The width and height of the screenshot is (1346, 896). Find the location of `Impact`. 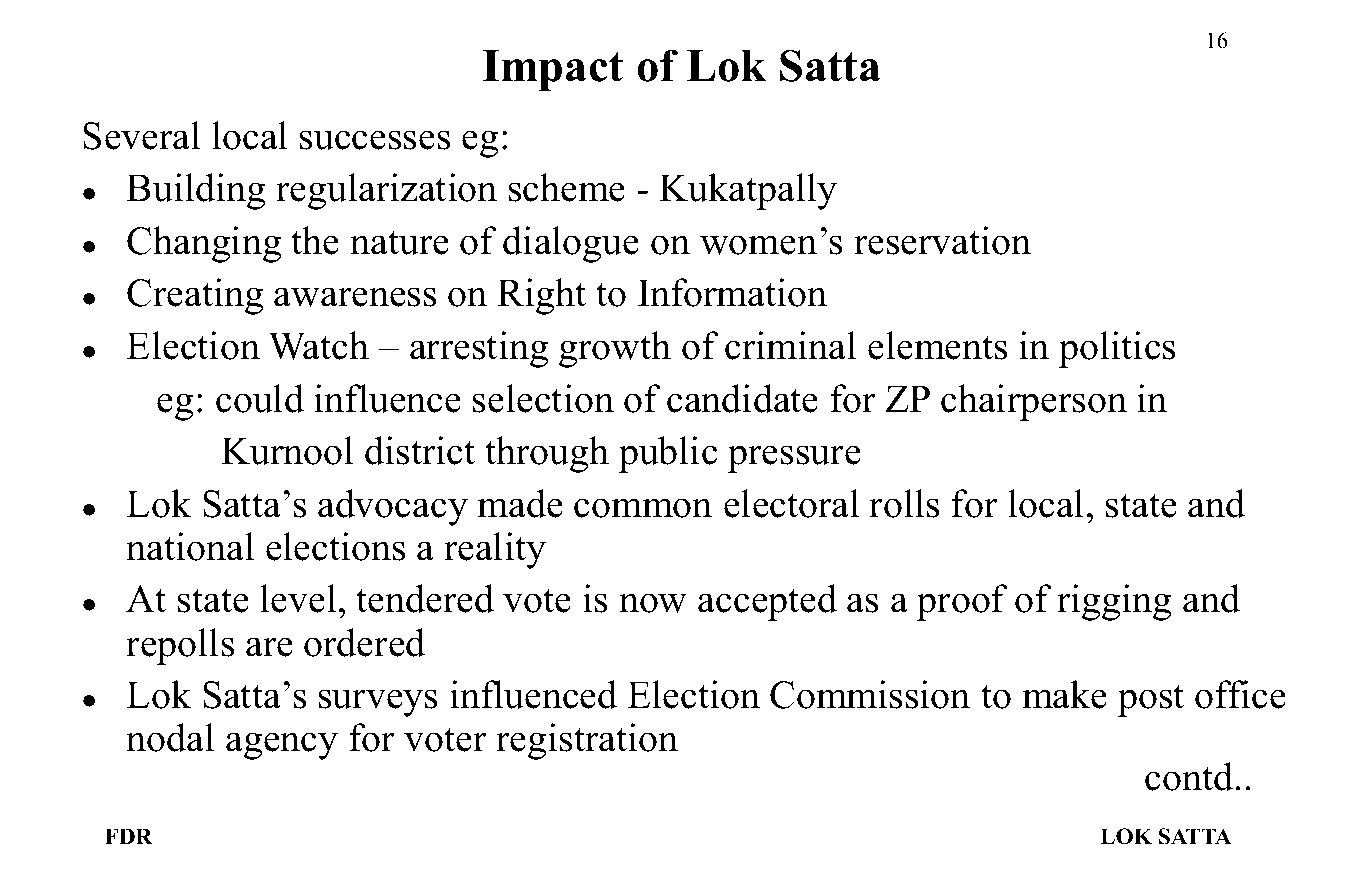

Impact is located at coordinates (553, 70).
